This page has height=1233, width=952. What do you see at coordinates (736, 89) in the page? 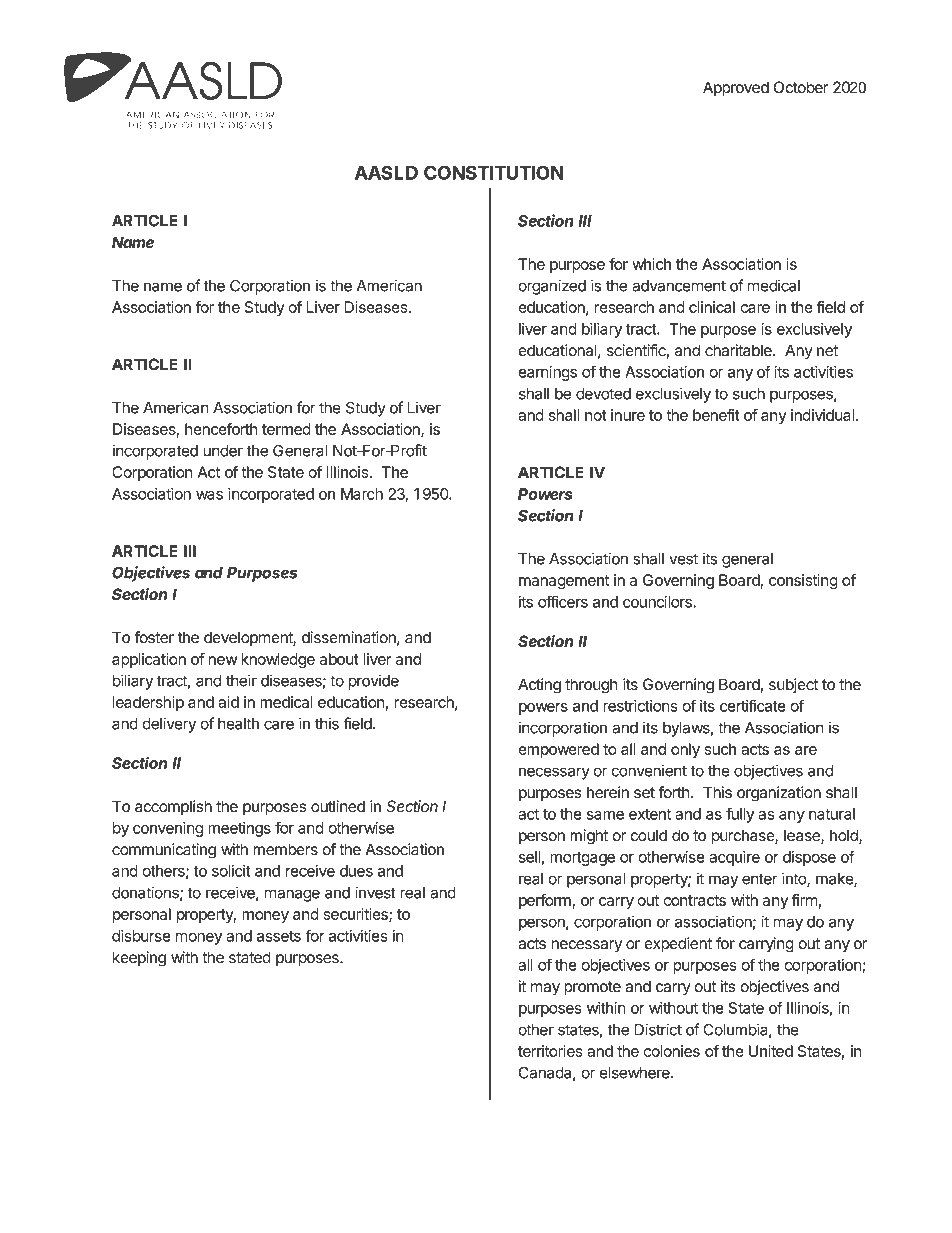
I see `Approved` at bounding box center [736, 89].
